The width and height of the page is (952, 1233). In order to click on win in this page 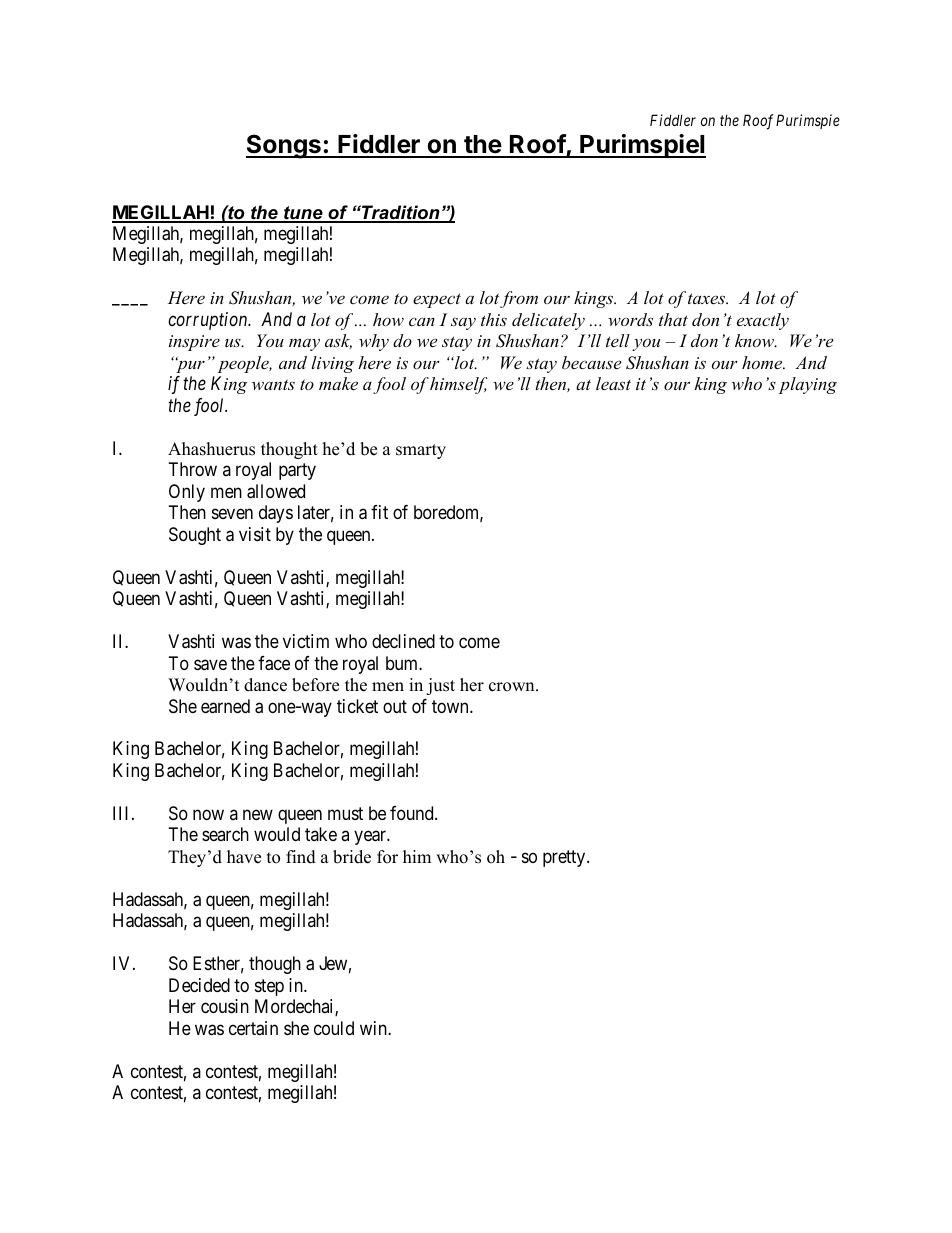, I will do `click(374, 1028)`.
